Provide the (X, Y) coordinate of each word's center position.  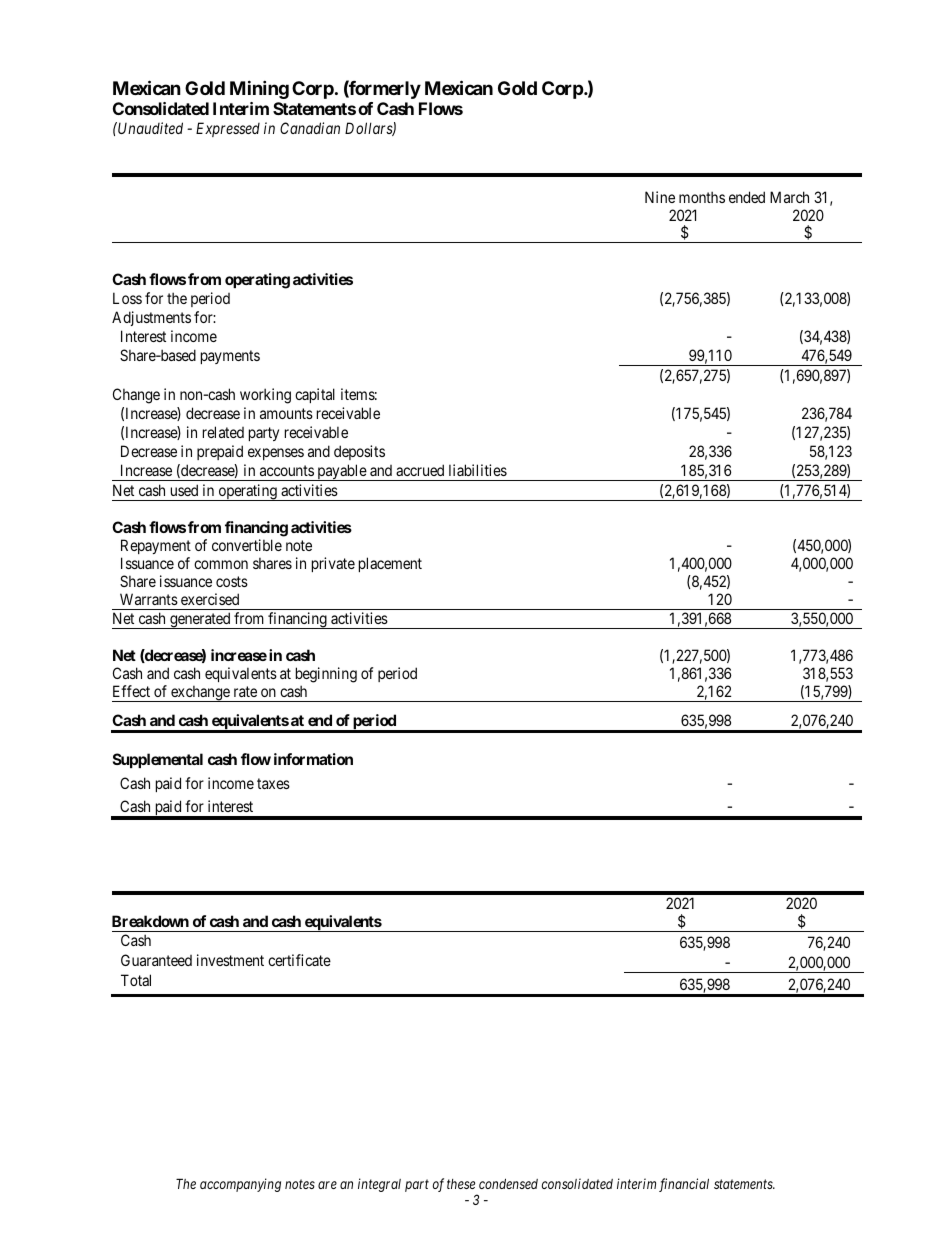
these (461, 1184)
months (702, 197)
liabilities (478, 470)
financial (684, 1185)
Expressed (228, 129)
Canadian (310, 128)
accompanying (240, 1185)
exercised (210, 599)
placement (390, 564)
